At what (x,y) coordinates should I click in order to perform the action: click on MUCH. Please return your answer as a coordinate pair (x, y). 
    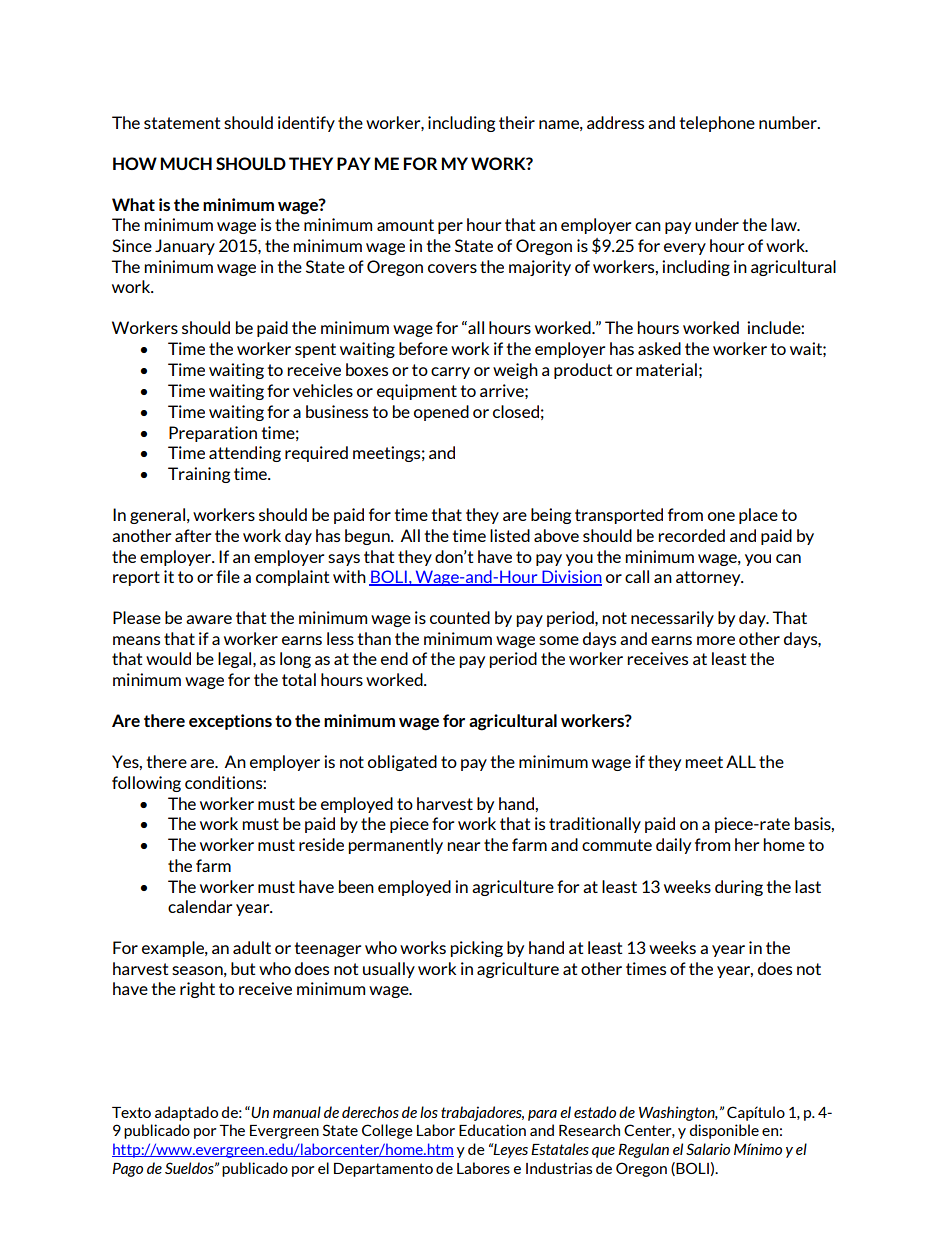
    Looking at the image, I should click on (186, 163).
